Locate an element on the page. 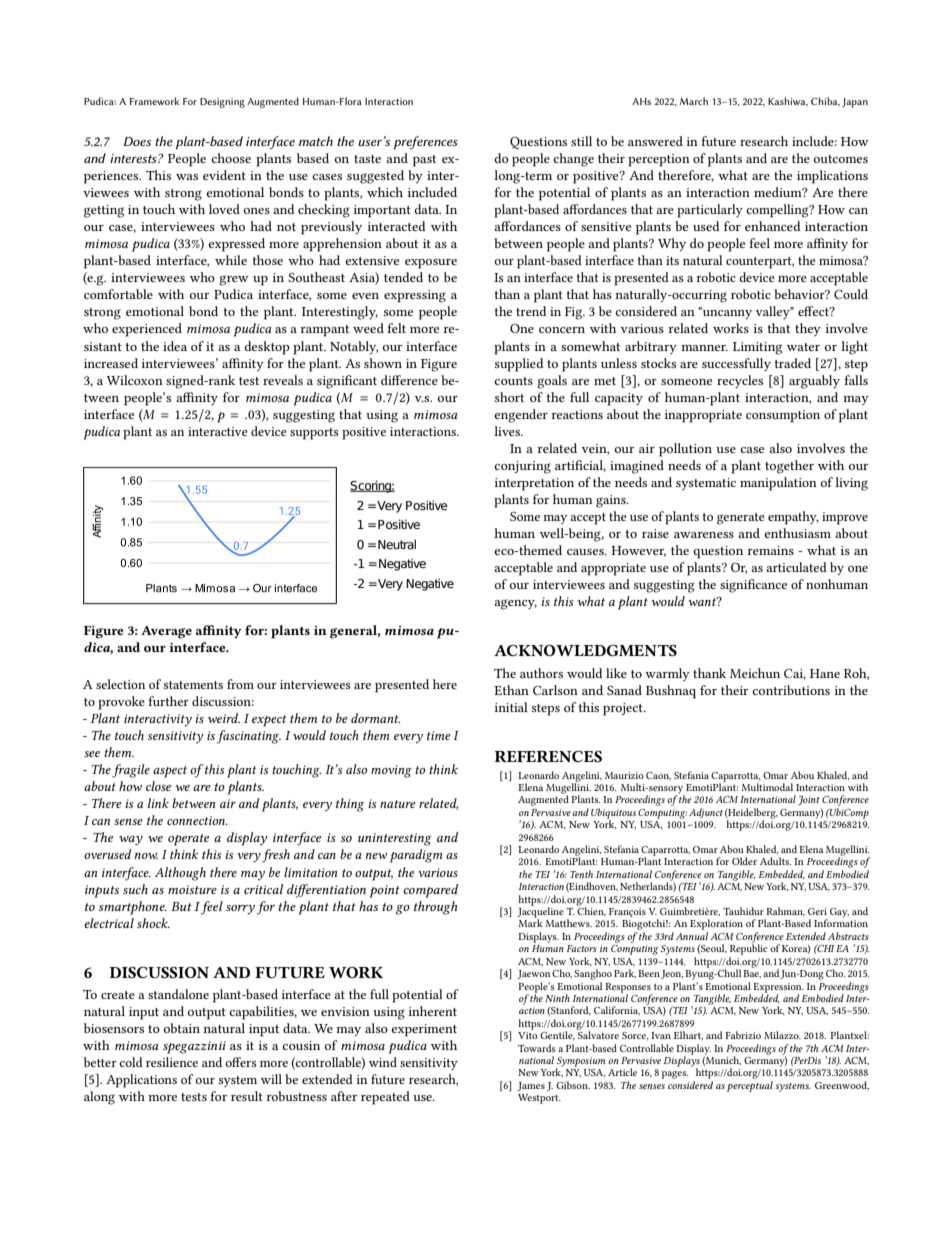 This document has width=952, height=1233. Does is located at coordinates (138, 141).
